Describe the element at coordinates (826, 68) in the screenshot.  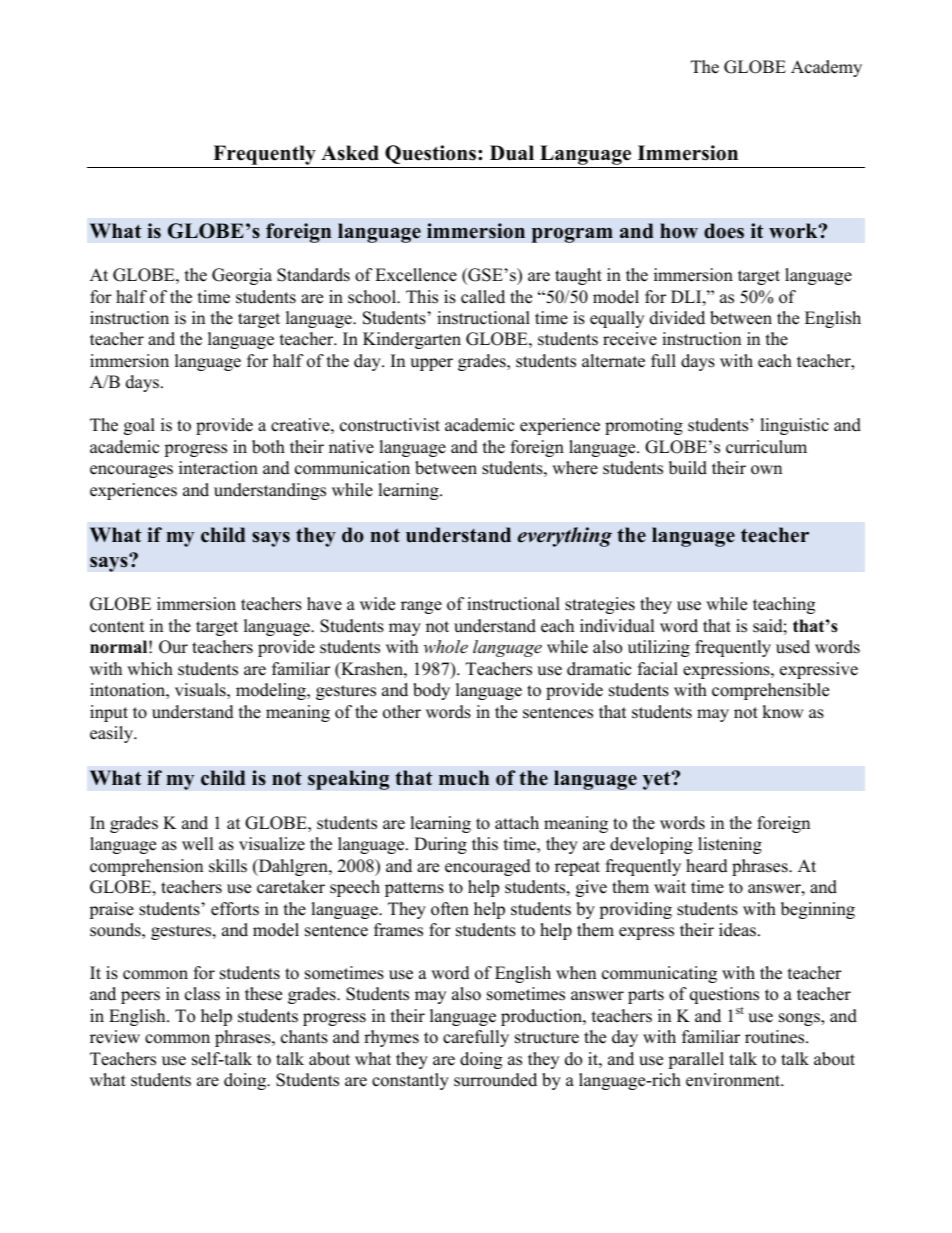
I see `Academy` at that location.
